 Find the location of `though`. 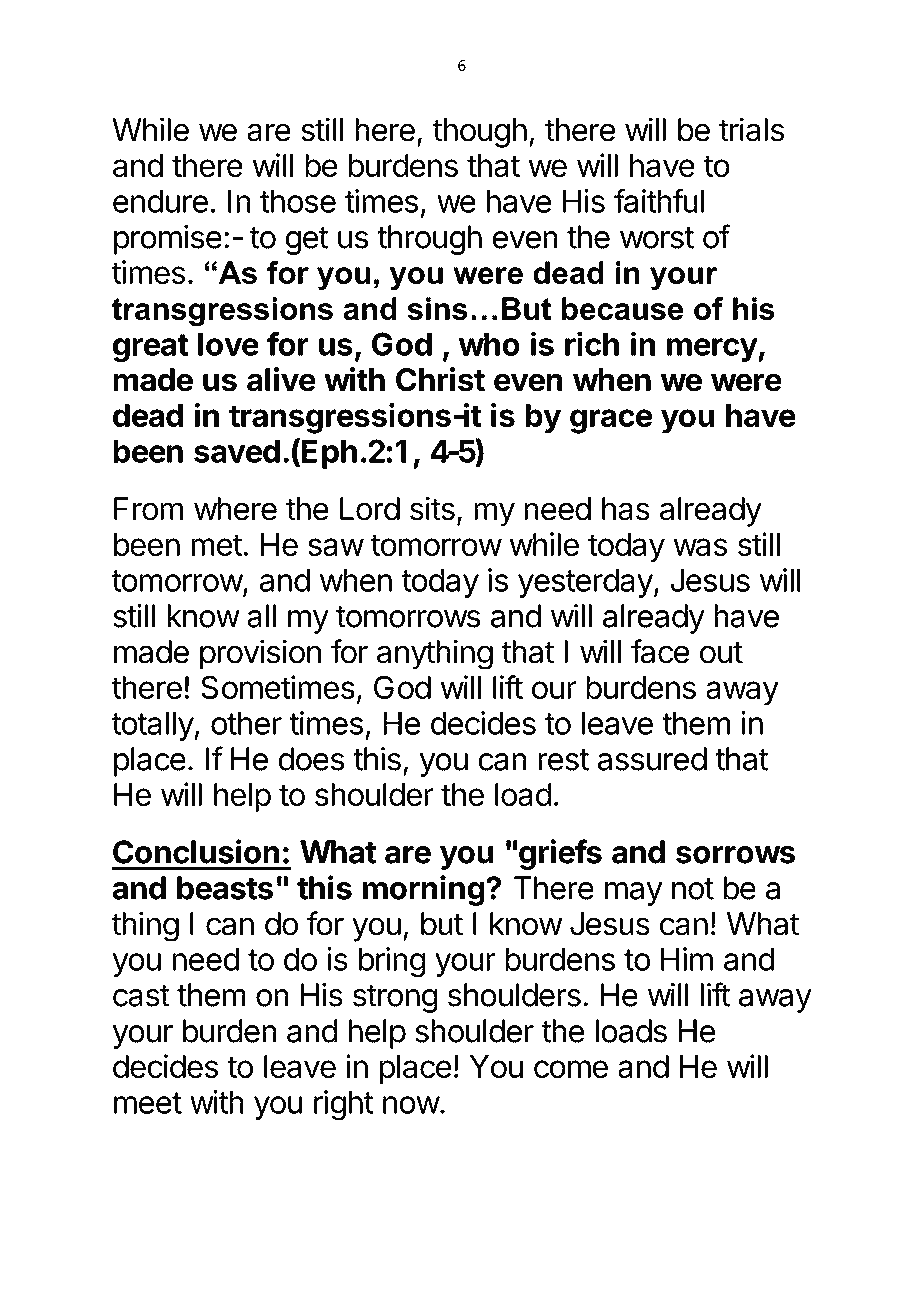

though is located at coordinates (480, 133).
